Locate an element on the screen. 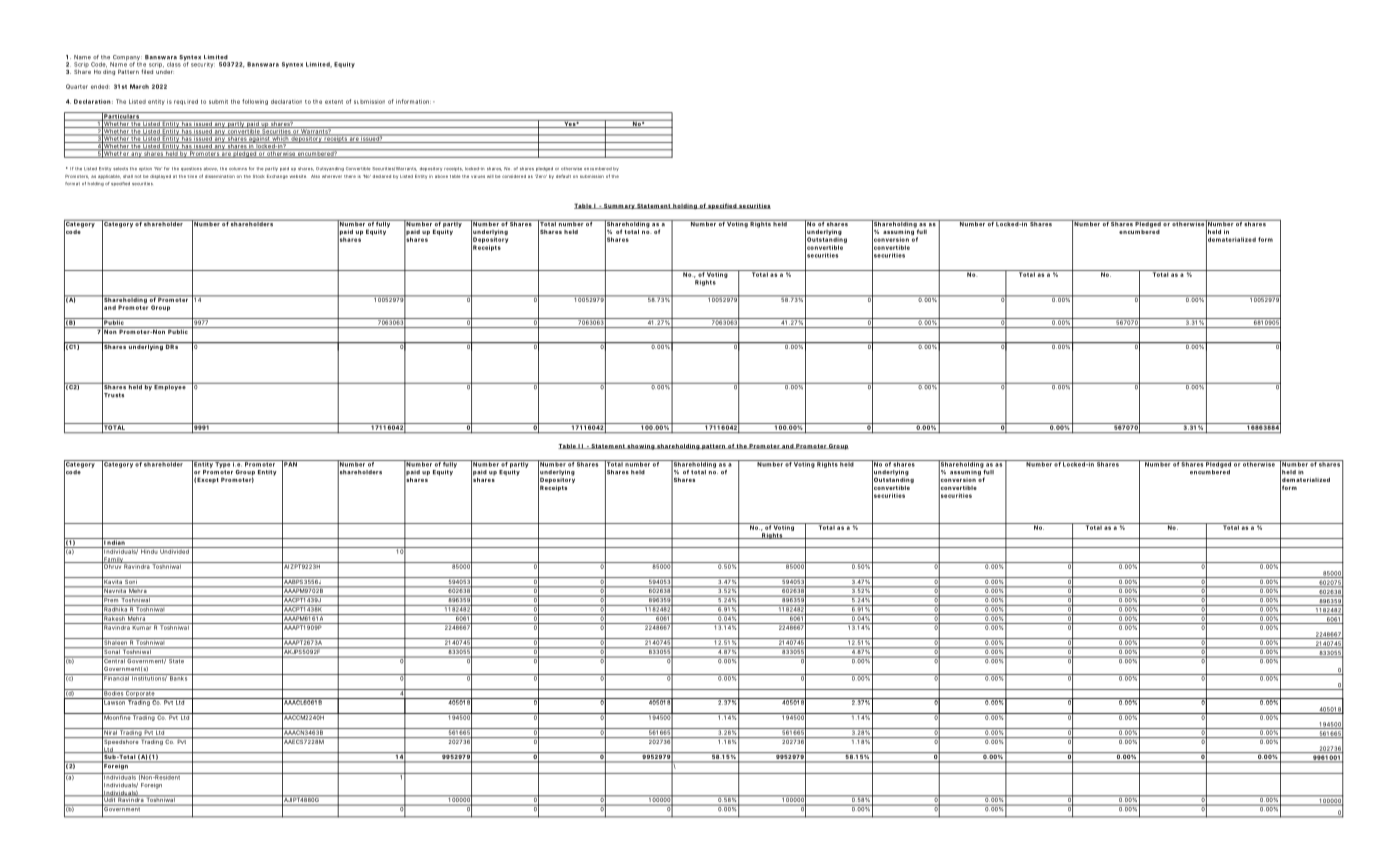  there is located at coordinates (350, 176).
